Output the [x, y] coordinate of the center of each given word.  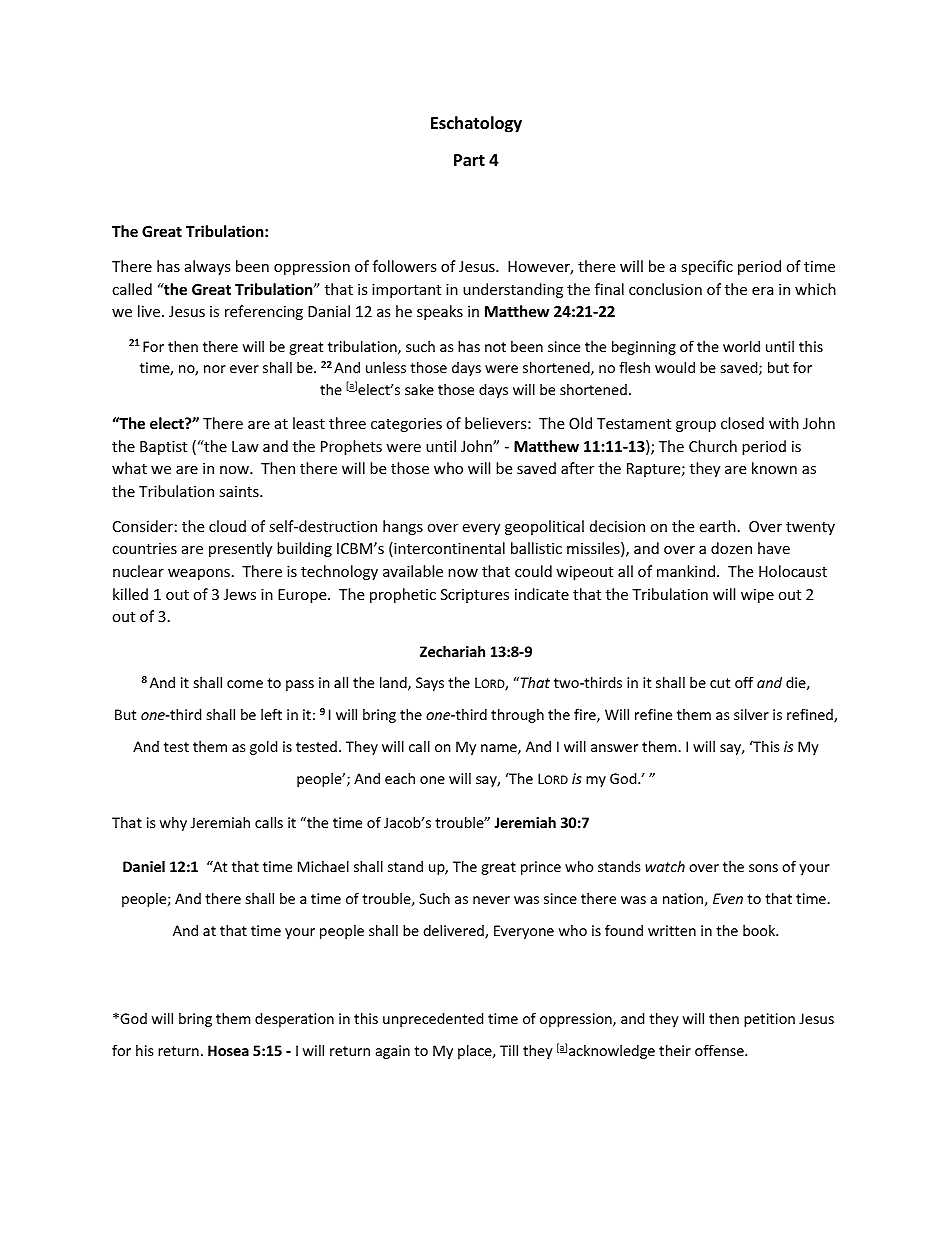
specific [707, 267]
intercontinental [448, 549]
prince [541, 868]
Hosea [228, 1050]
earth [717, 526]
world [741, 346]
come [245, 684]
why [173, 824]
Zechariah [452, 651]
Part [469, 160]
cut [720, 683]
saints [240, 491]
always [208, 267]
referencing [264, 312]
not [495, 347]
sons [763, 868]
